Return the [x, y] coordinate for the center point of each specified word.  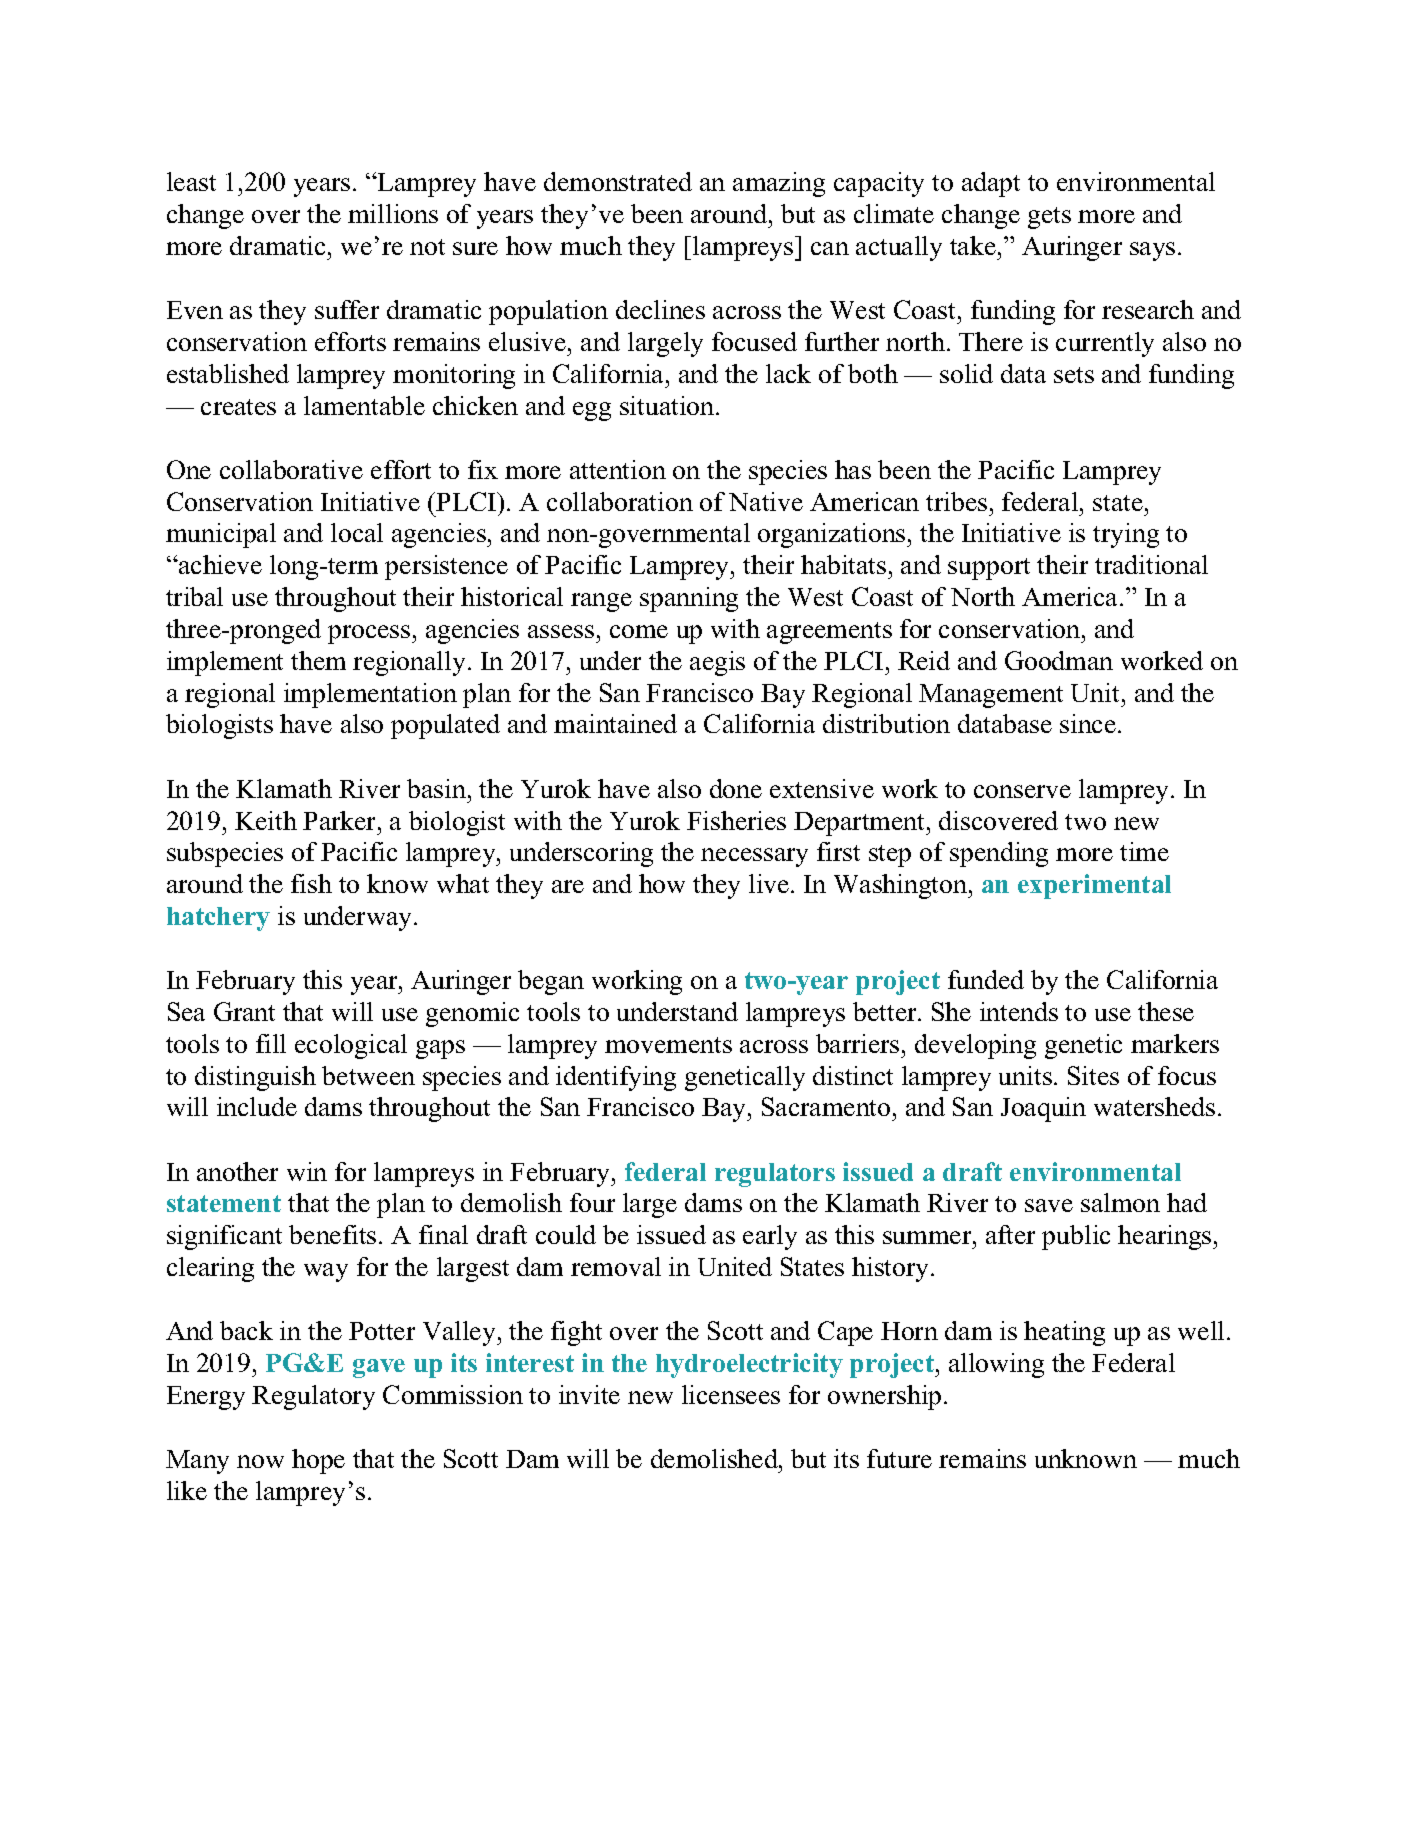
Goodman [1059, 660]
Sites [1093, 1075]
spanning [689, 599]
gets [1049, 218]
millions [393, 213]
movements [668, 1045]
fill [271, 1043]
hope [318, 1461]
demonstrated [618, 181]
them [318, 660]
